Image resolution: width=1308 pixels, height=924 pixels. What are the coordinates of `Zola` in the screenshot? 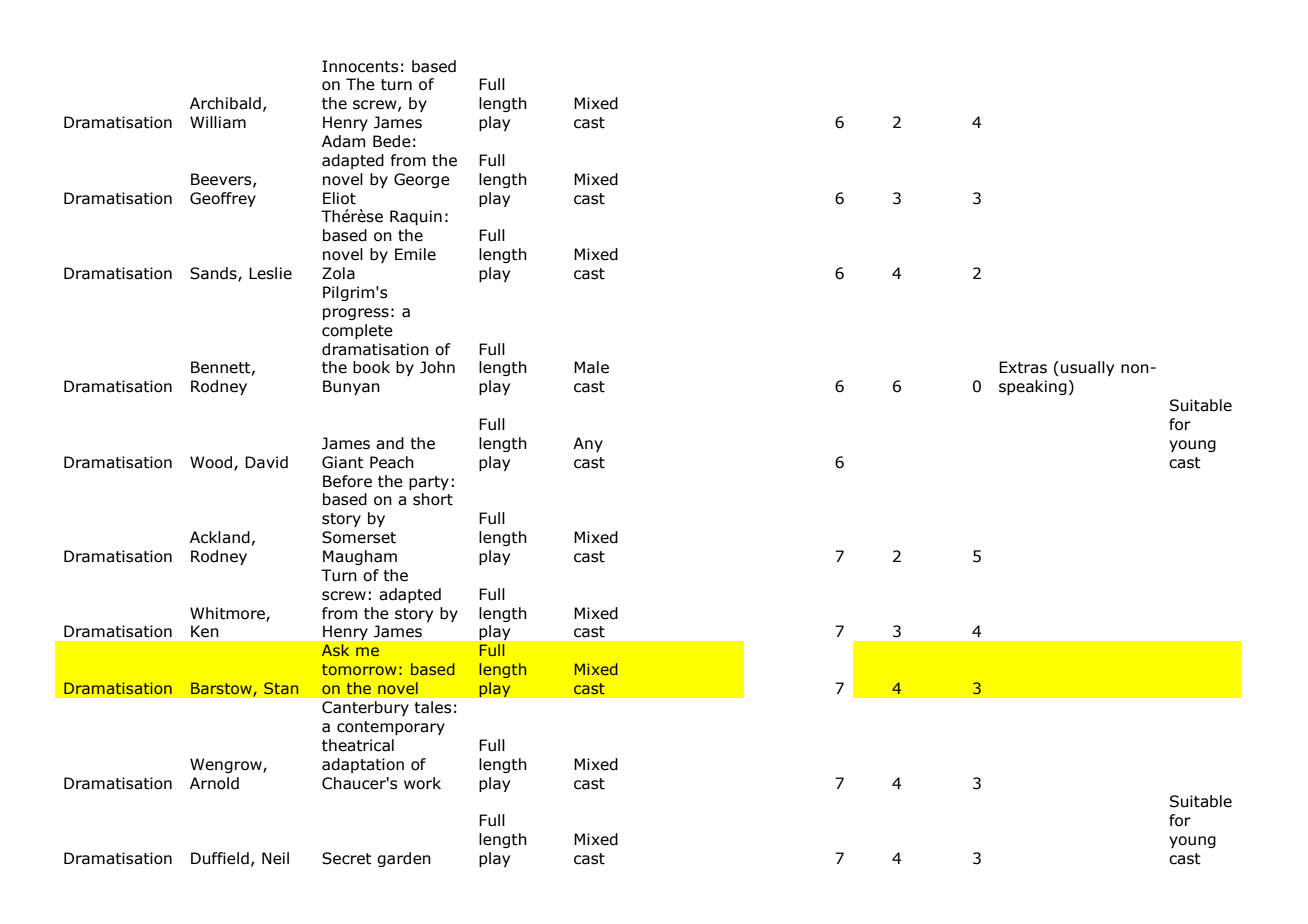 It's located at (338, 273).
